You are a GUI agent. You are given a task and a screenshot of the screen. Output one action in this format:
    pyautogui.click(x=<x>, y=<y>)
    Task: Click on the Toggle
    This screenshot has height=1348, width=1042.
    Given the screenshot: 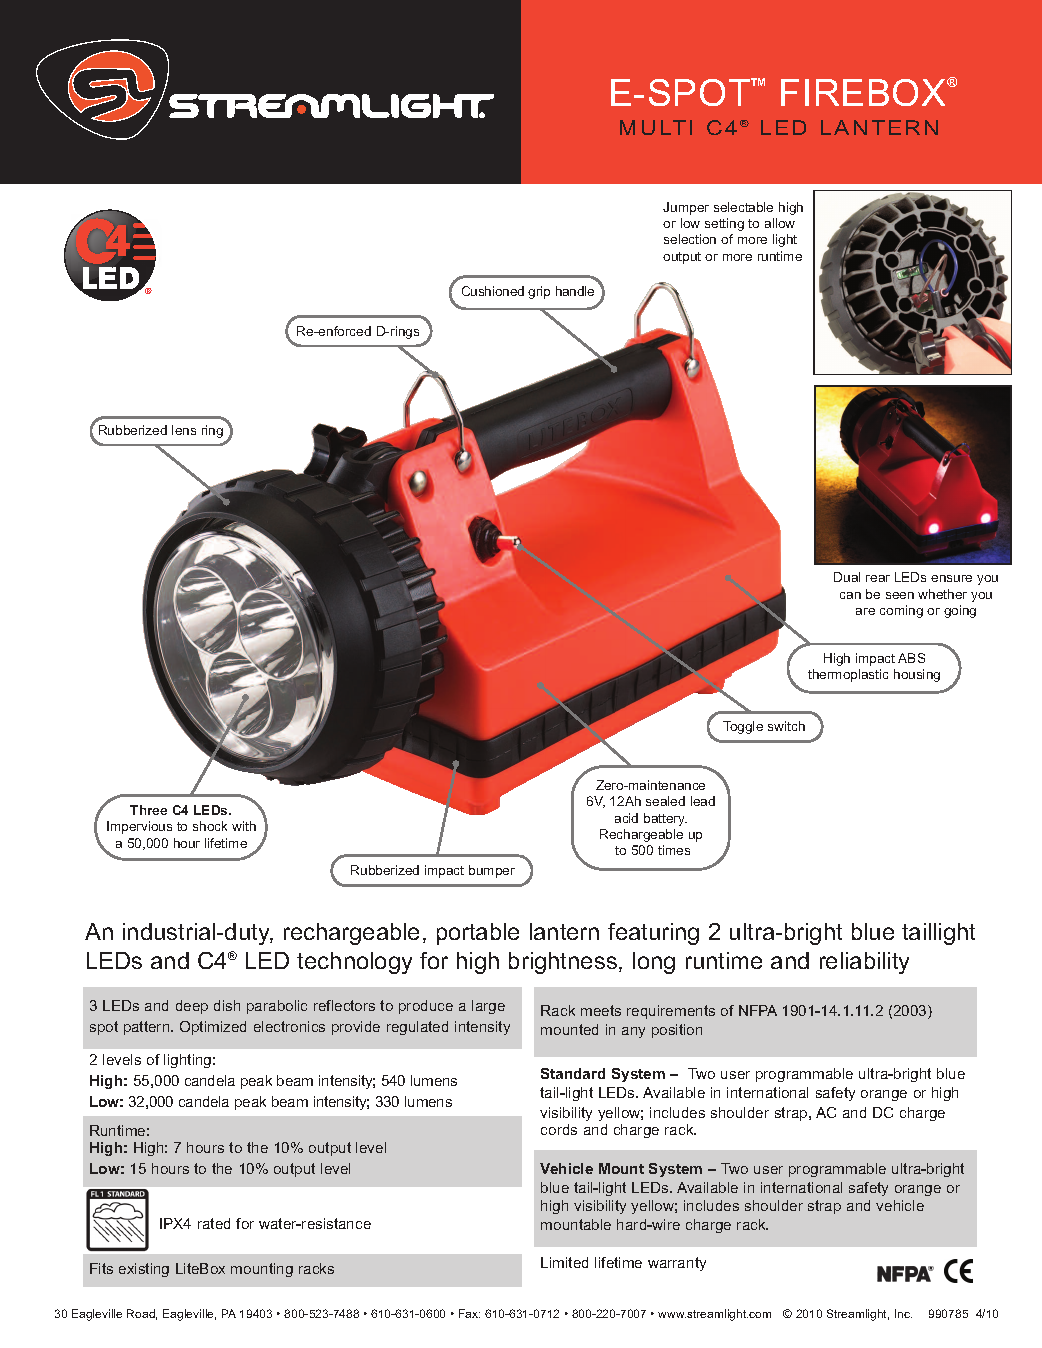 What is the action you would take?
    pyautogui.click(x=743, y=727)
